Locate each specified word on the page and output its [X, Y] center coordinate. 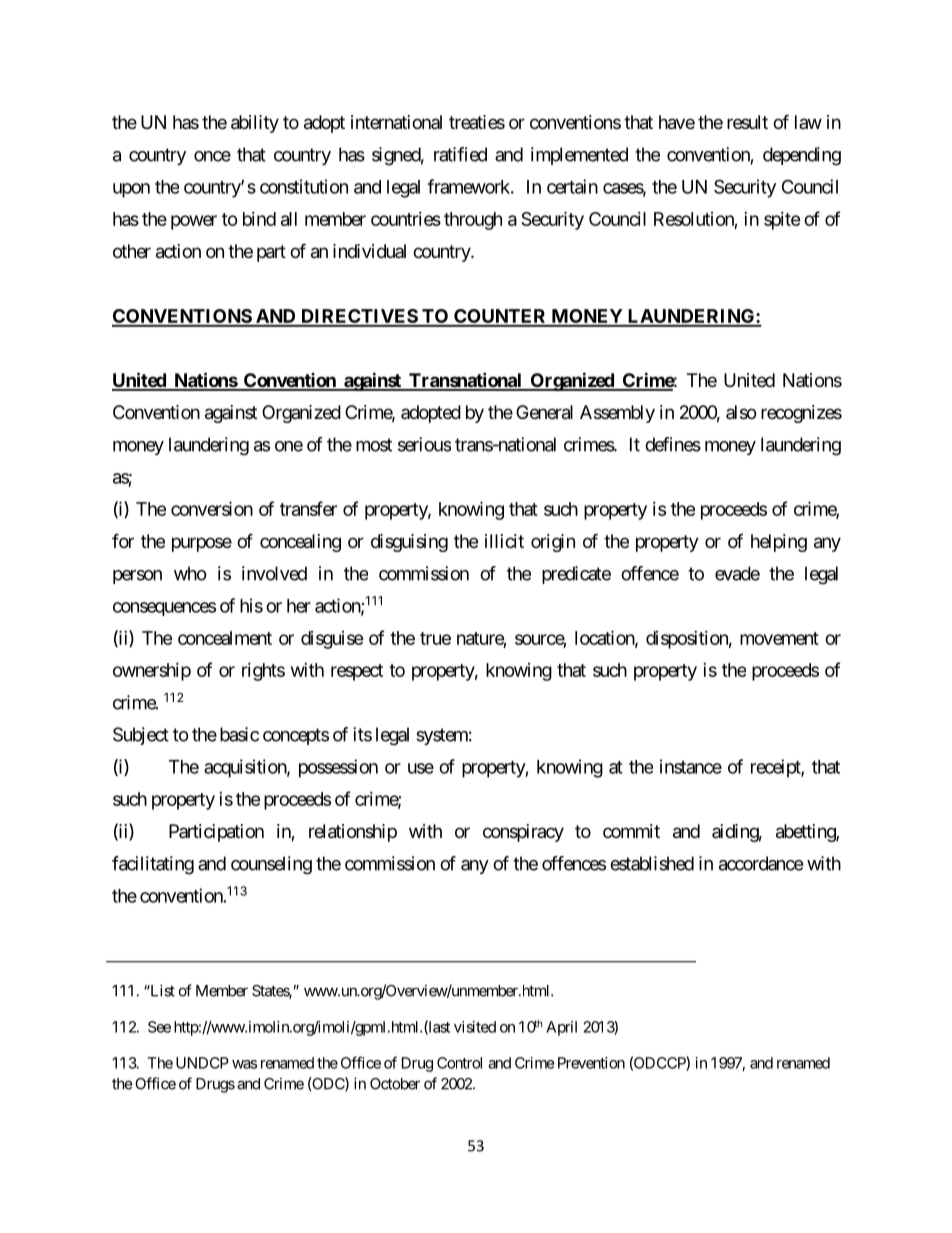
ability [255, 124]
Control [459, 1063]
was [244, 1064]
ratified [460, 154]
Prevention [591, 1063]
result [747, 122]
